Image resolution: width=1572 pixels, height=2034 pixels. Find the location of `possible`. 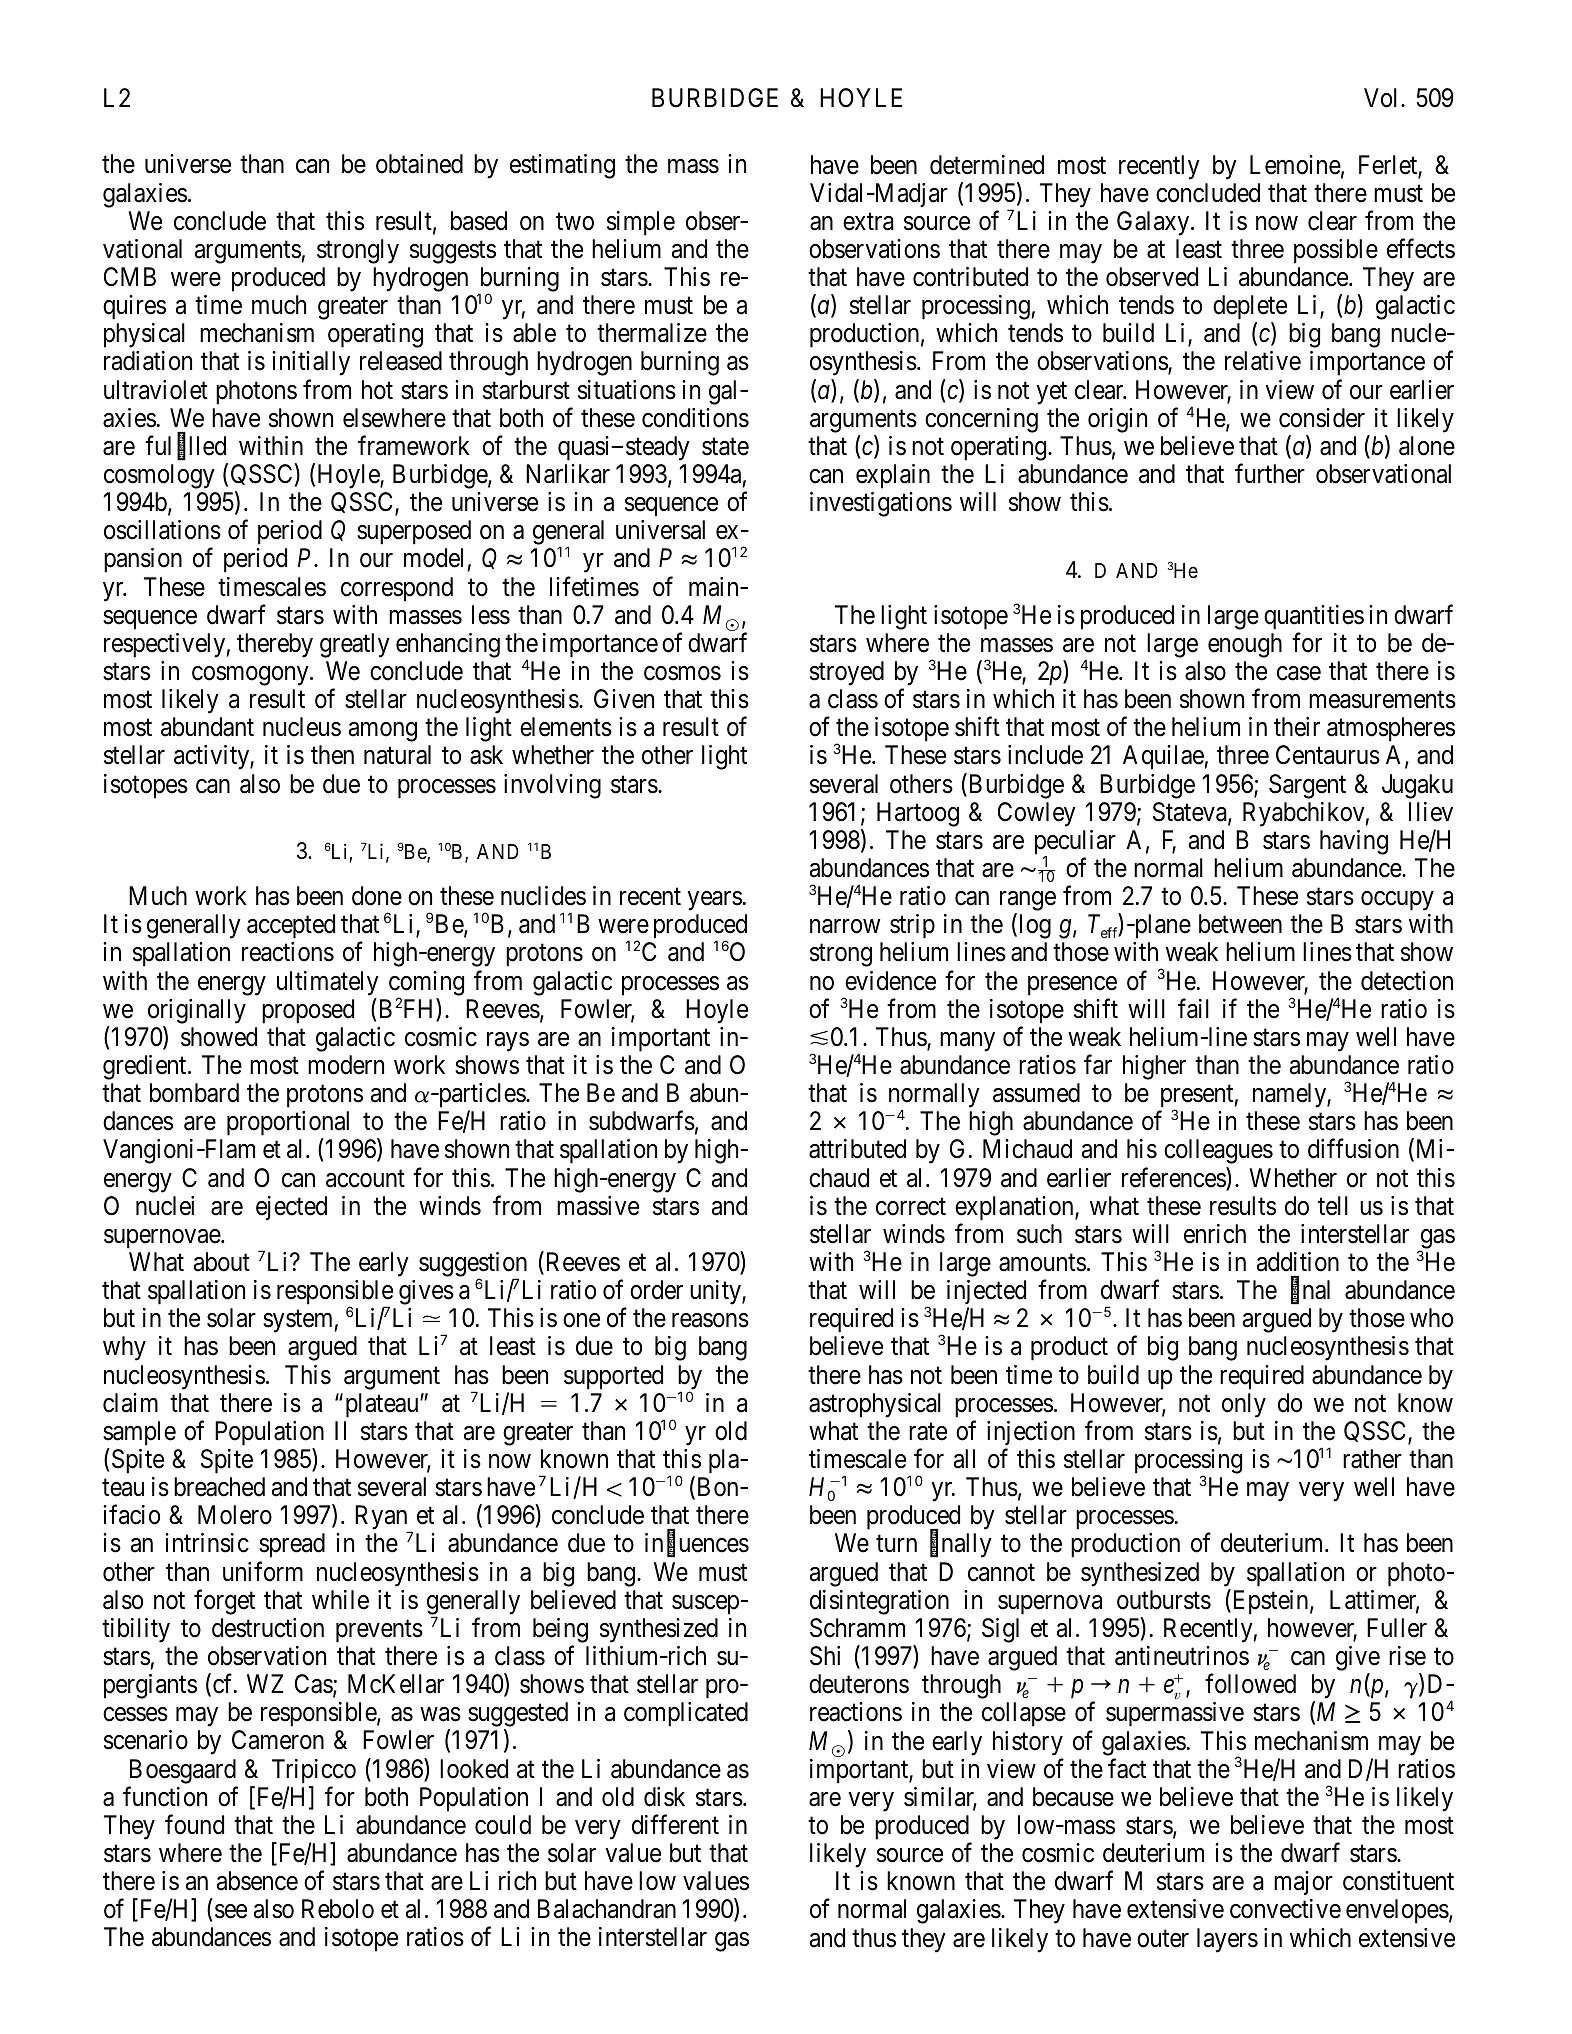

possible is located at coordinates (1336, 251).
